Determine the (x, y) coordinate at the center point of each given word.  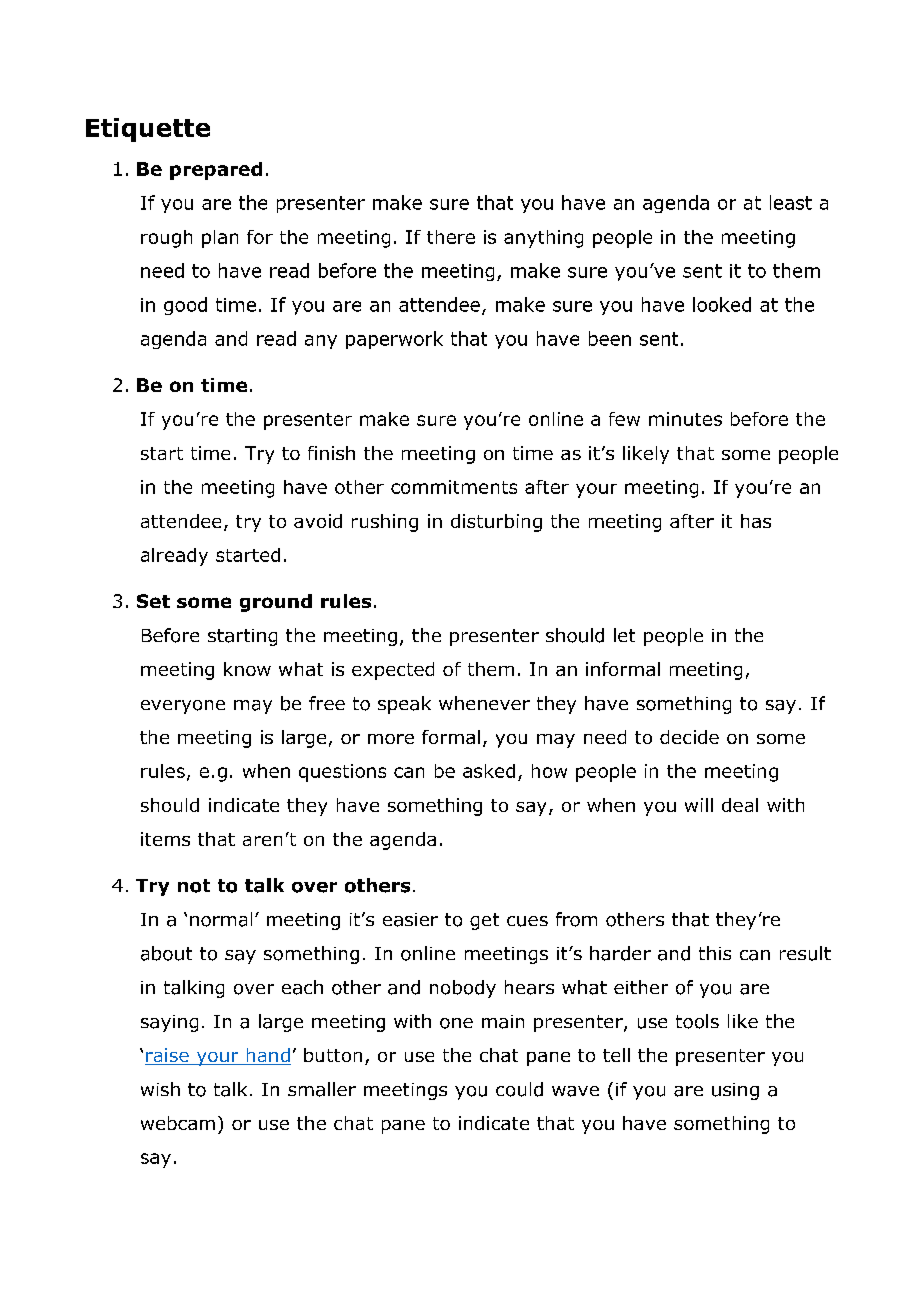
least (791, 202)
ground (276, 603)
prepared (216, 171)
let (624, 635)
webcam (178, 1123)
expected (393, 671)
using (735, 1091)
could (519, 1089)
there (451, 237)
